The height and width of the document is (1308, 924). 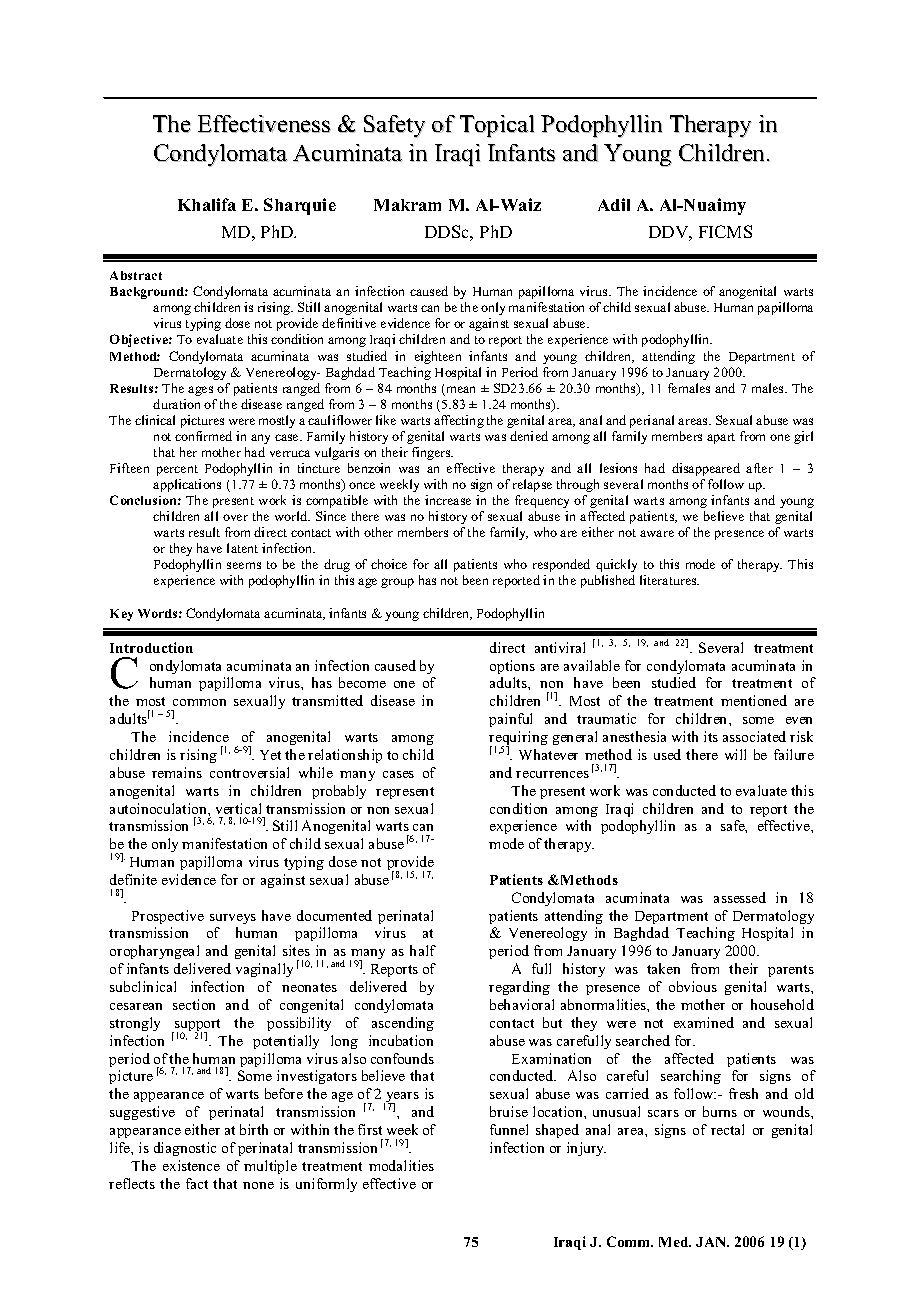 I want to click on increase, so click(x=448, y=500).
